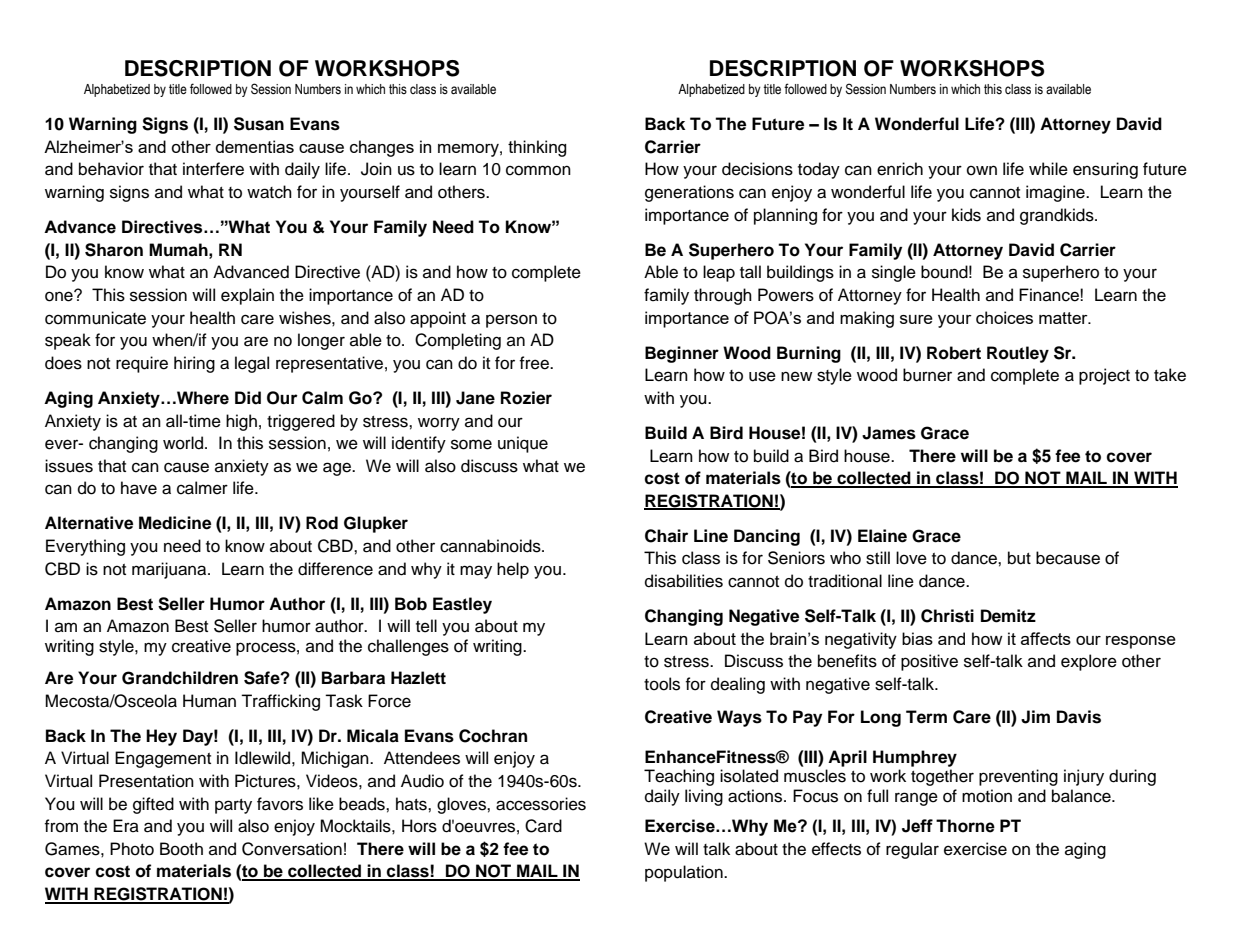 This screenshot has height=952, width=1233. Describe the element at coordinates (194, 364) in the screenshot. I see `hiring` at that location.
